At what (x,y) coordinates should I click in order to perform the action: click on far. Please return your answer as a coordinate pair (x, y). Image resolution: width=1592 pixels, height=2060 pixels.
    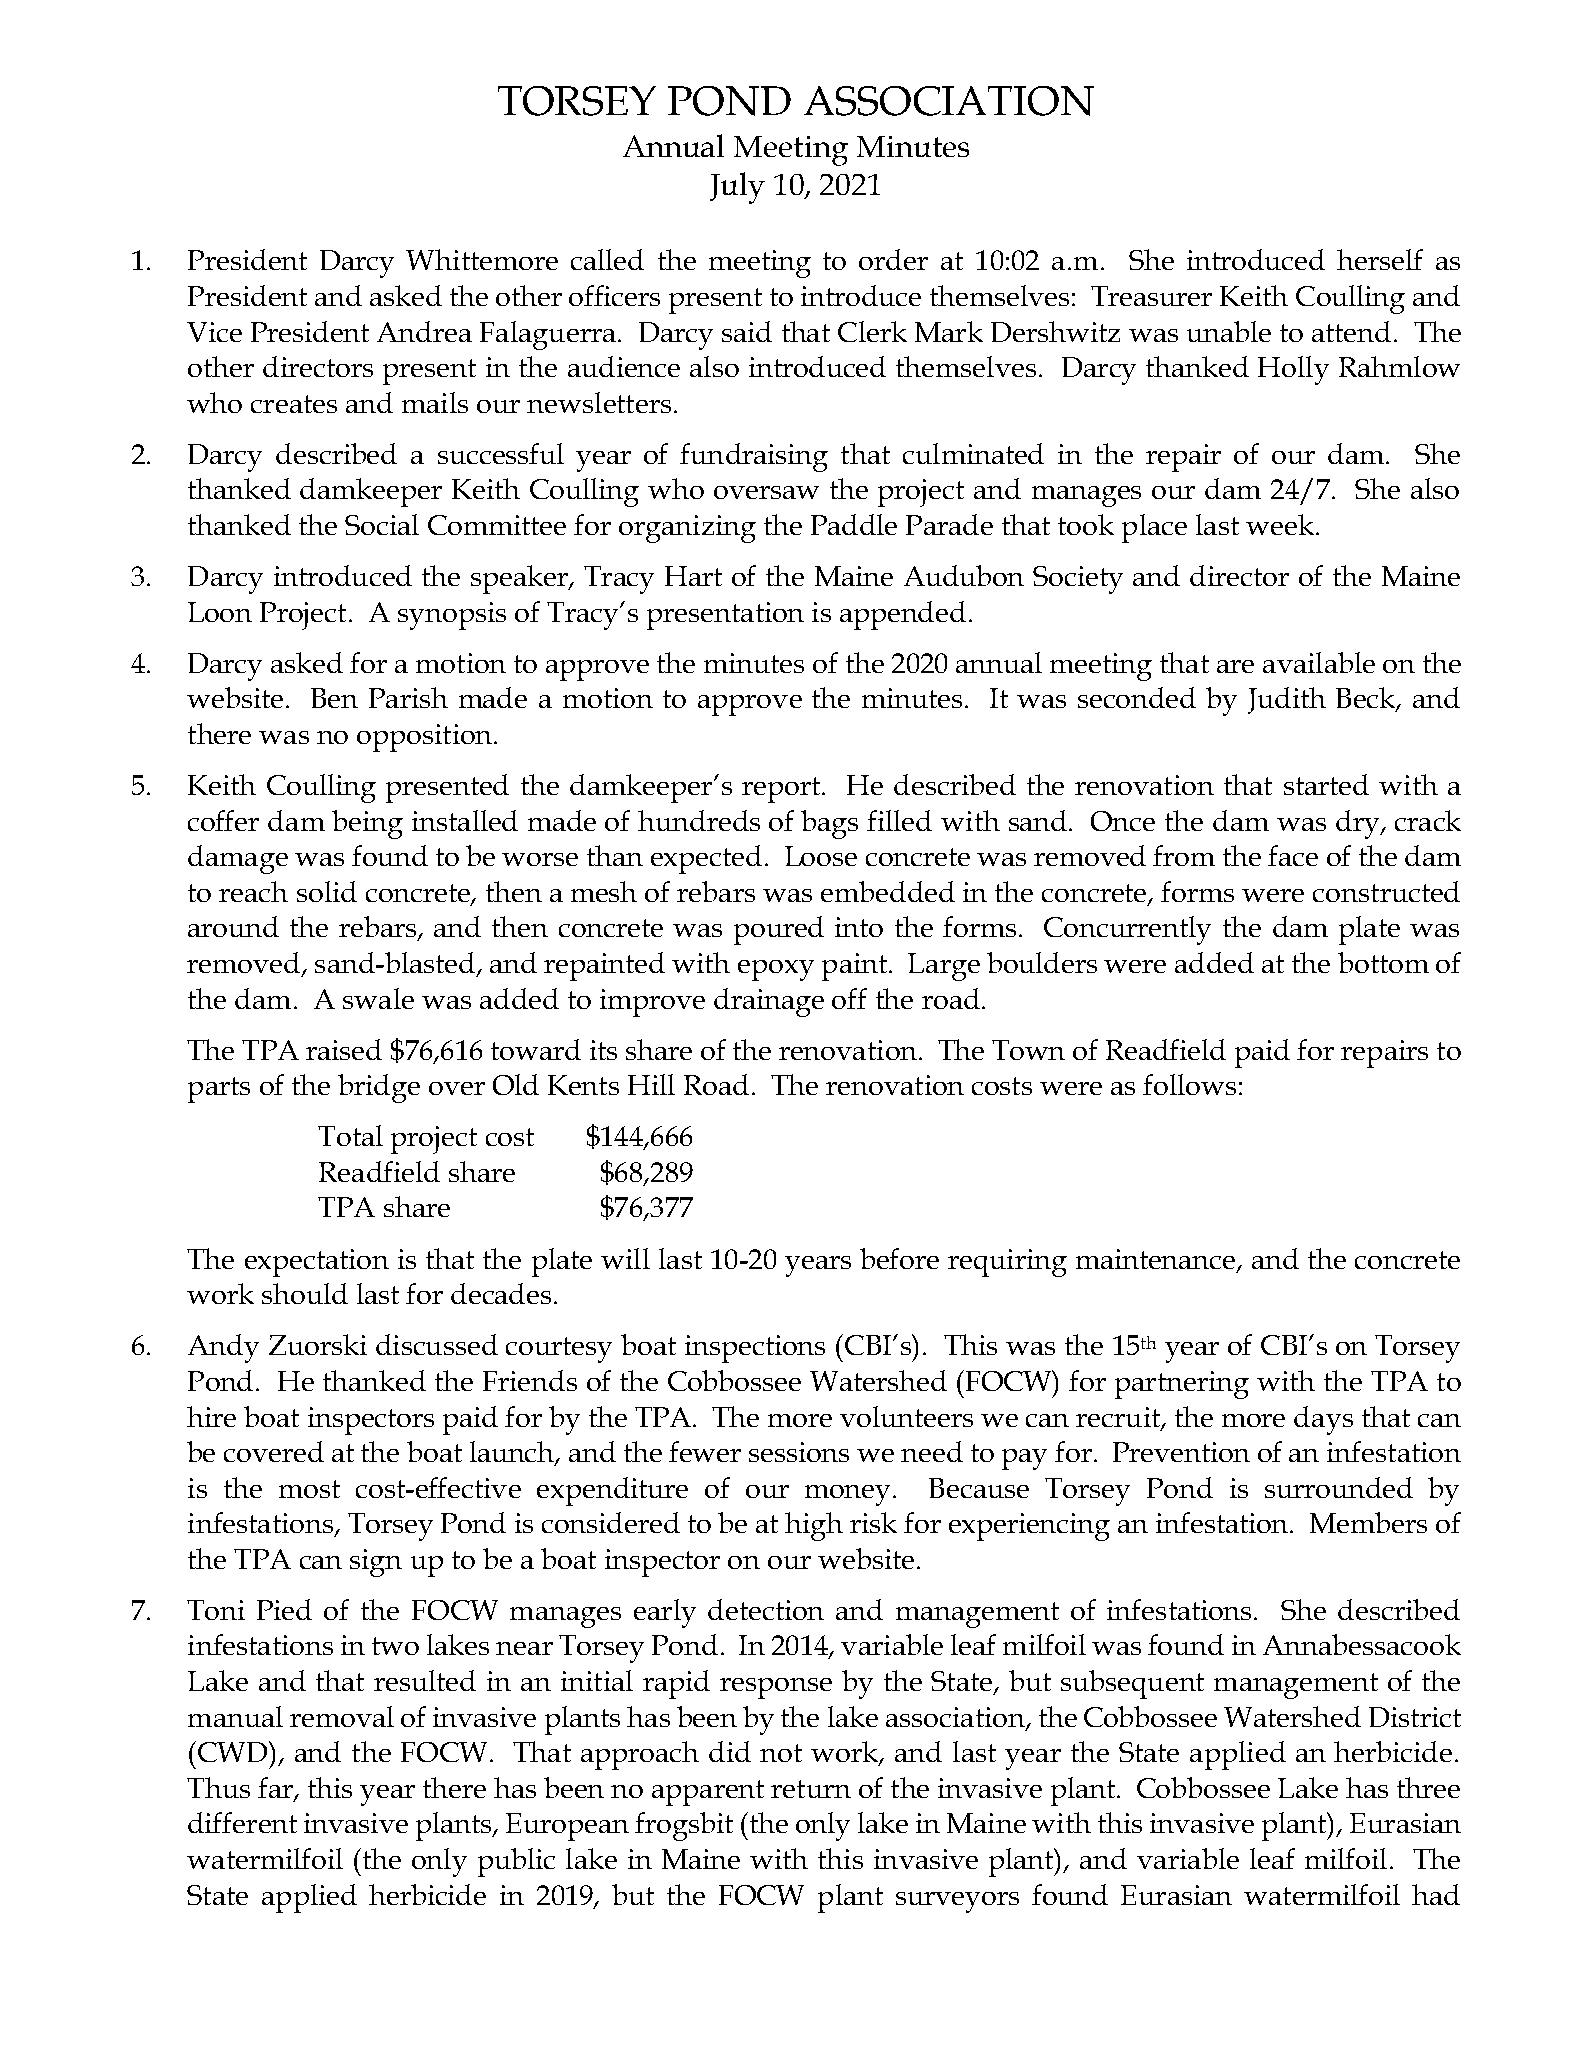
    Looking at the image, I should click on (276, 1789).
